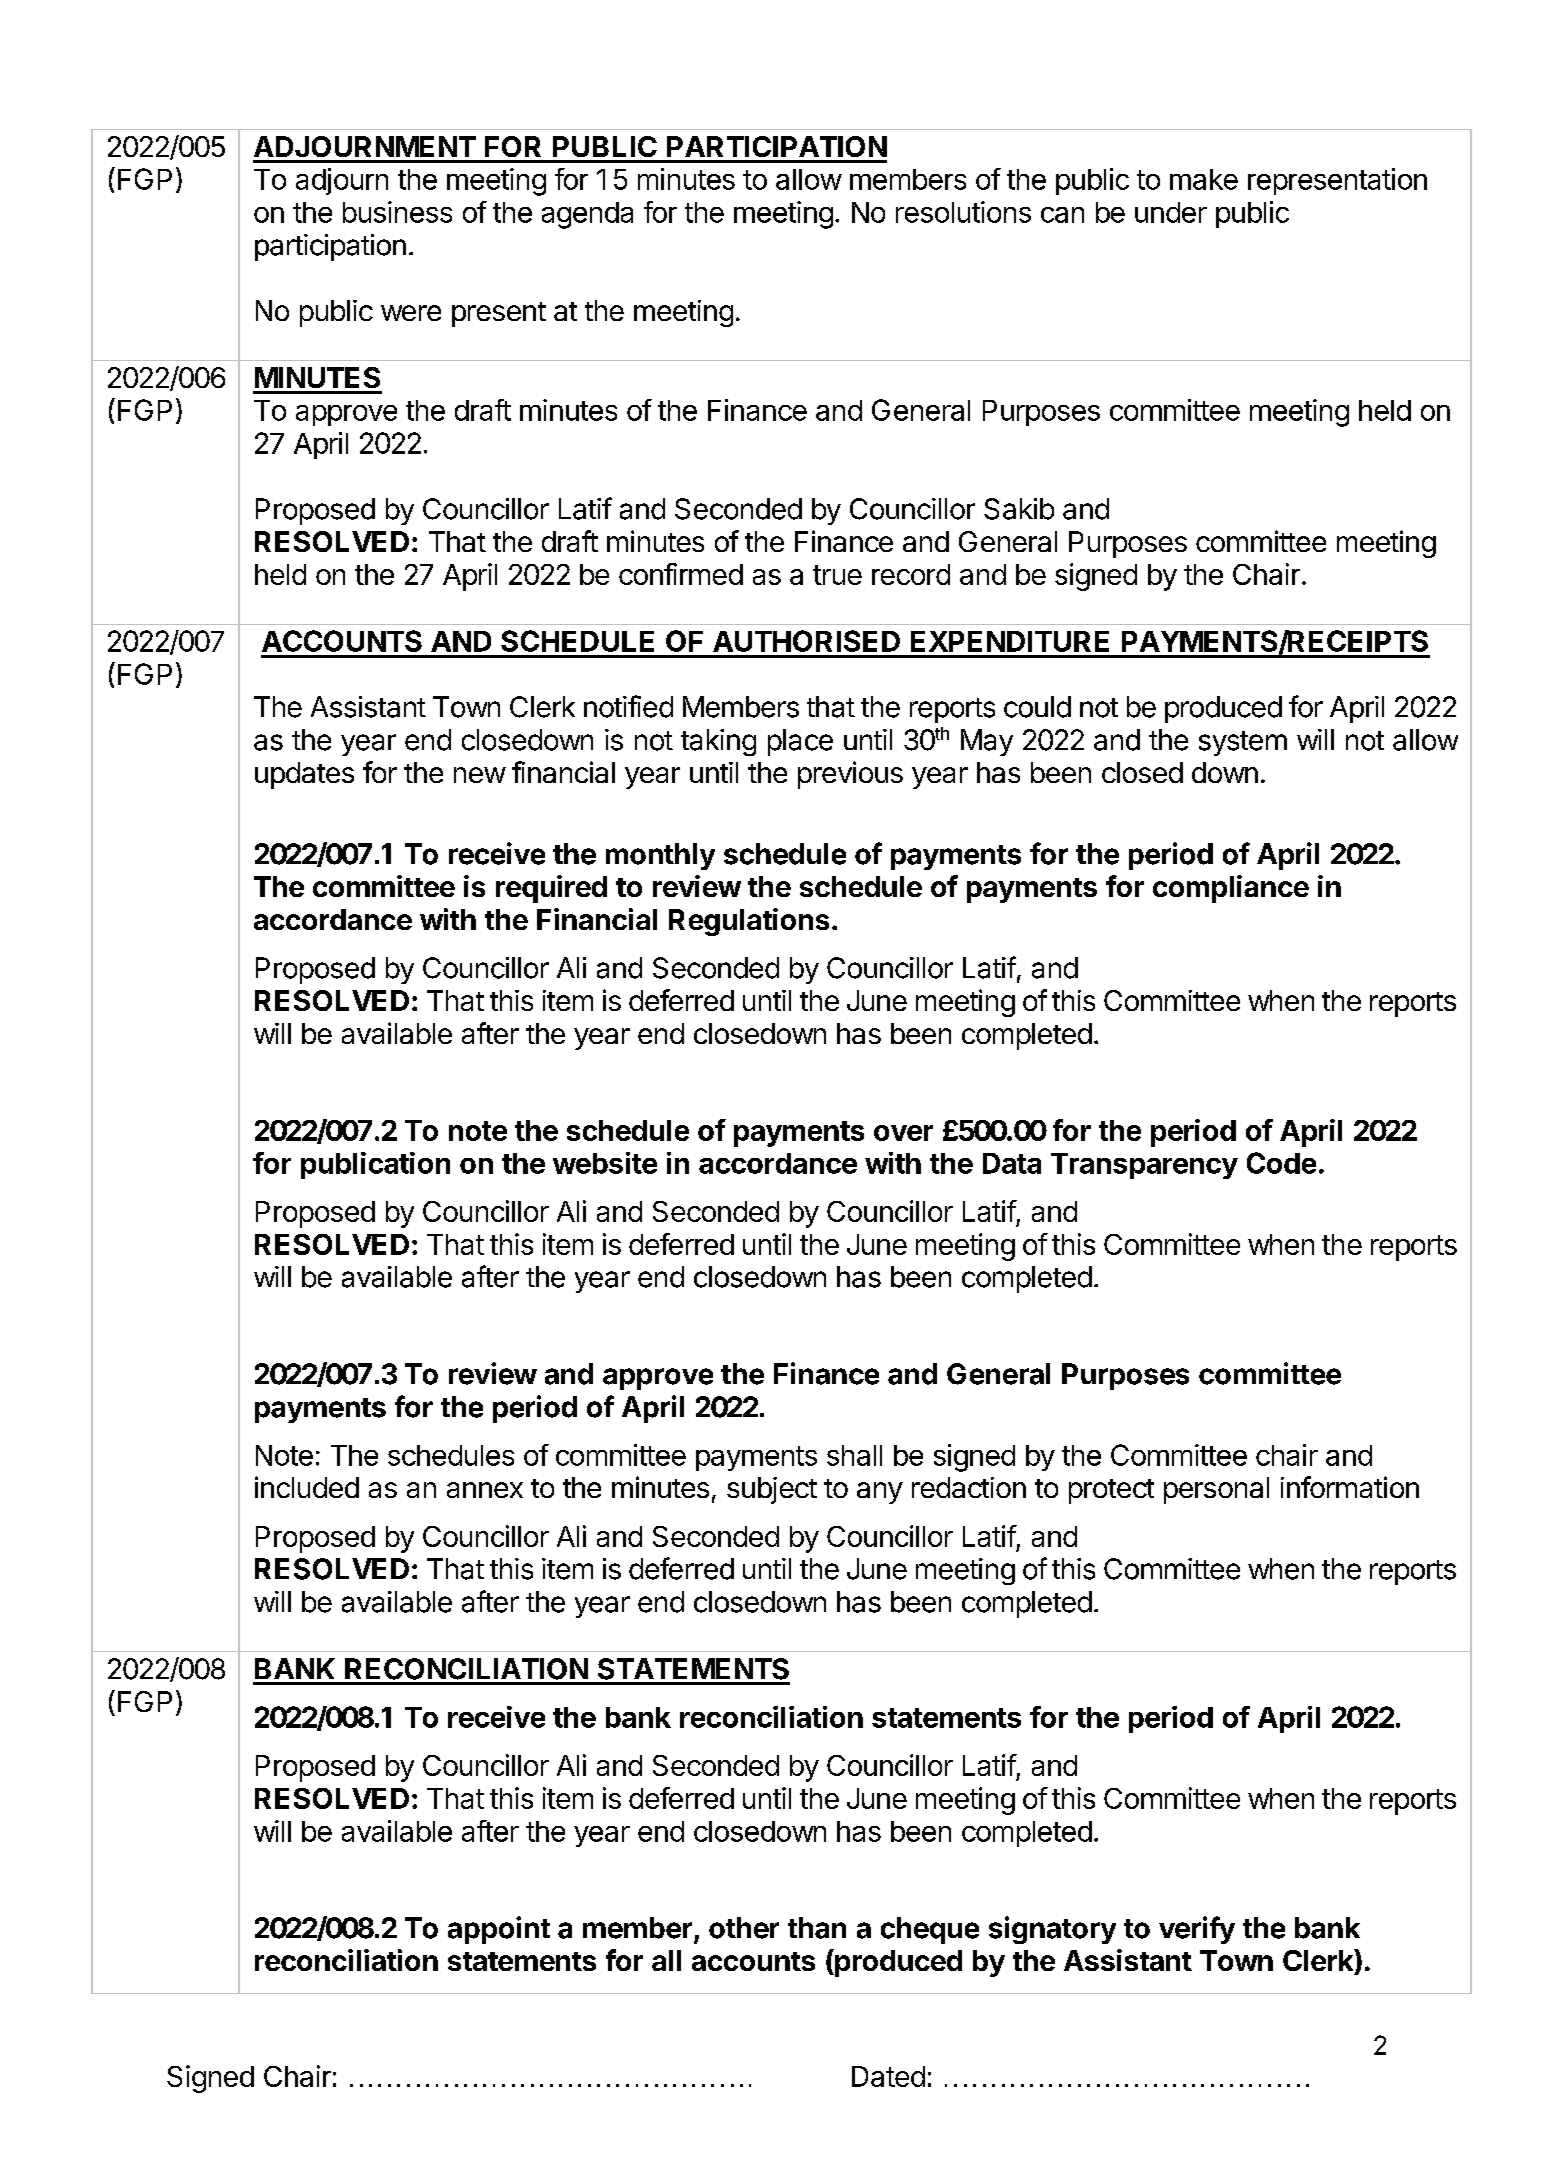 The image size is (1544, 2184). What do you see at coordinates (397, 212) in the document?
I see `business` at bounding box center [397, 212].
